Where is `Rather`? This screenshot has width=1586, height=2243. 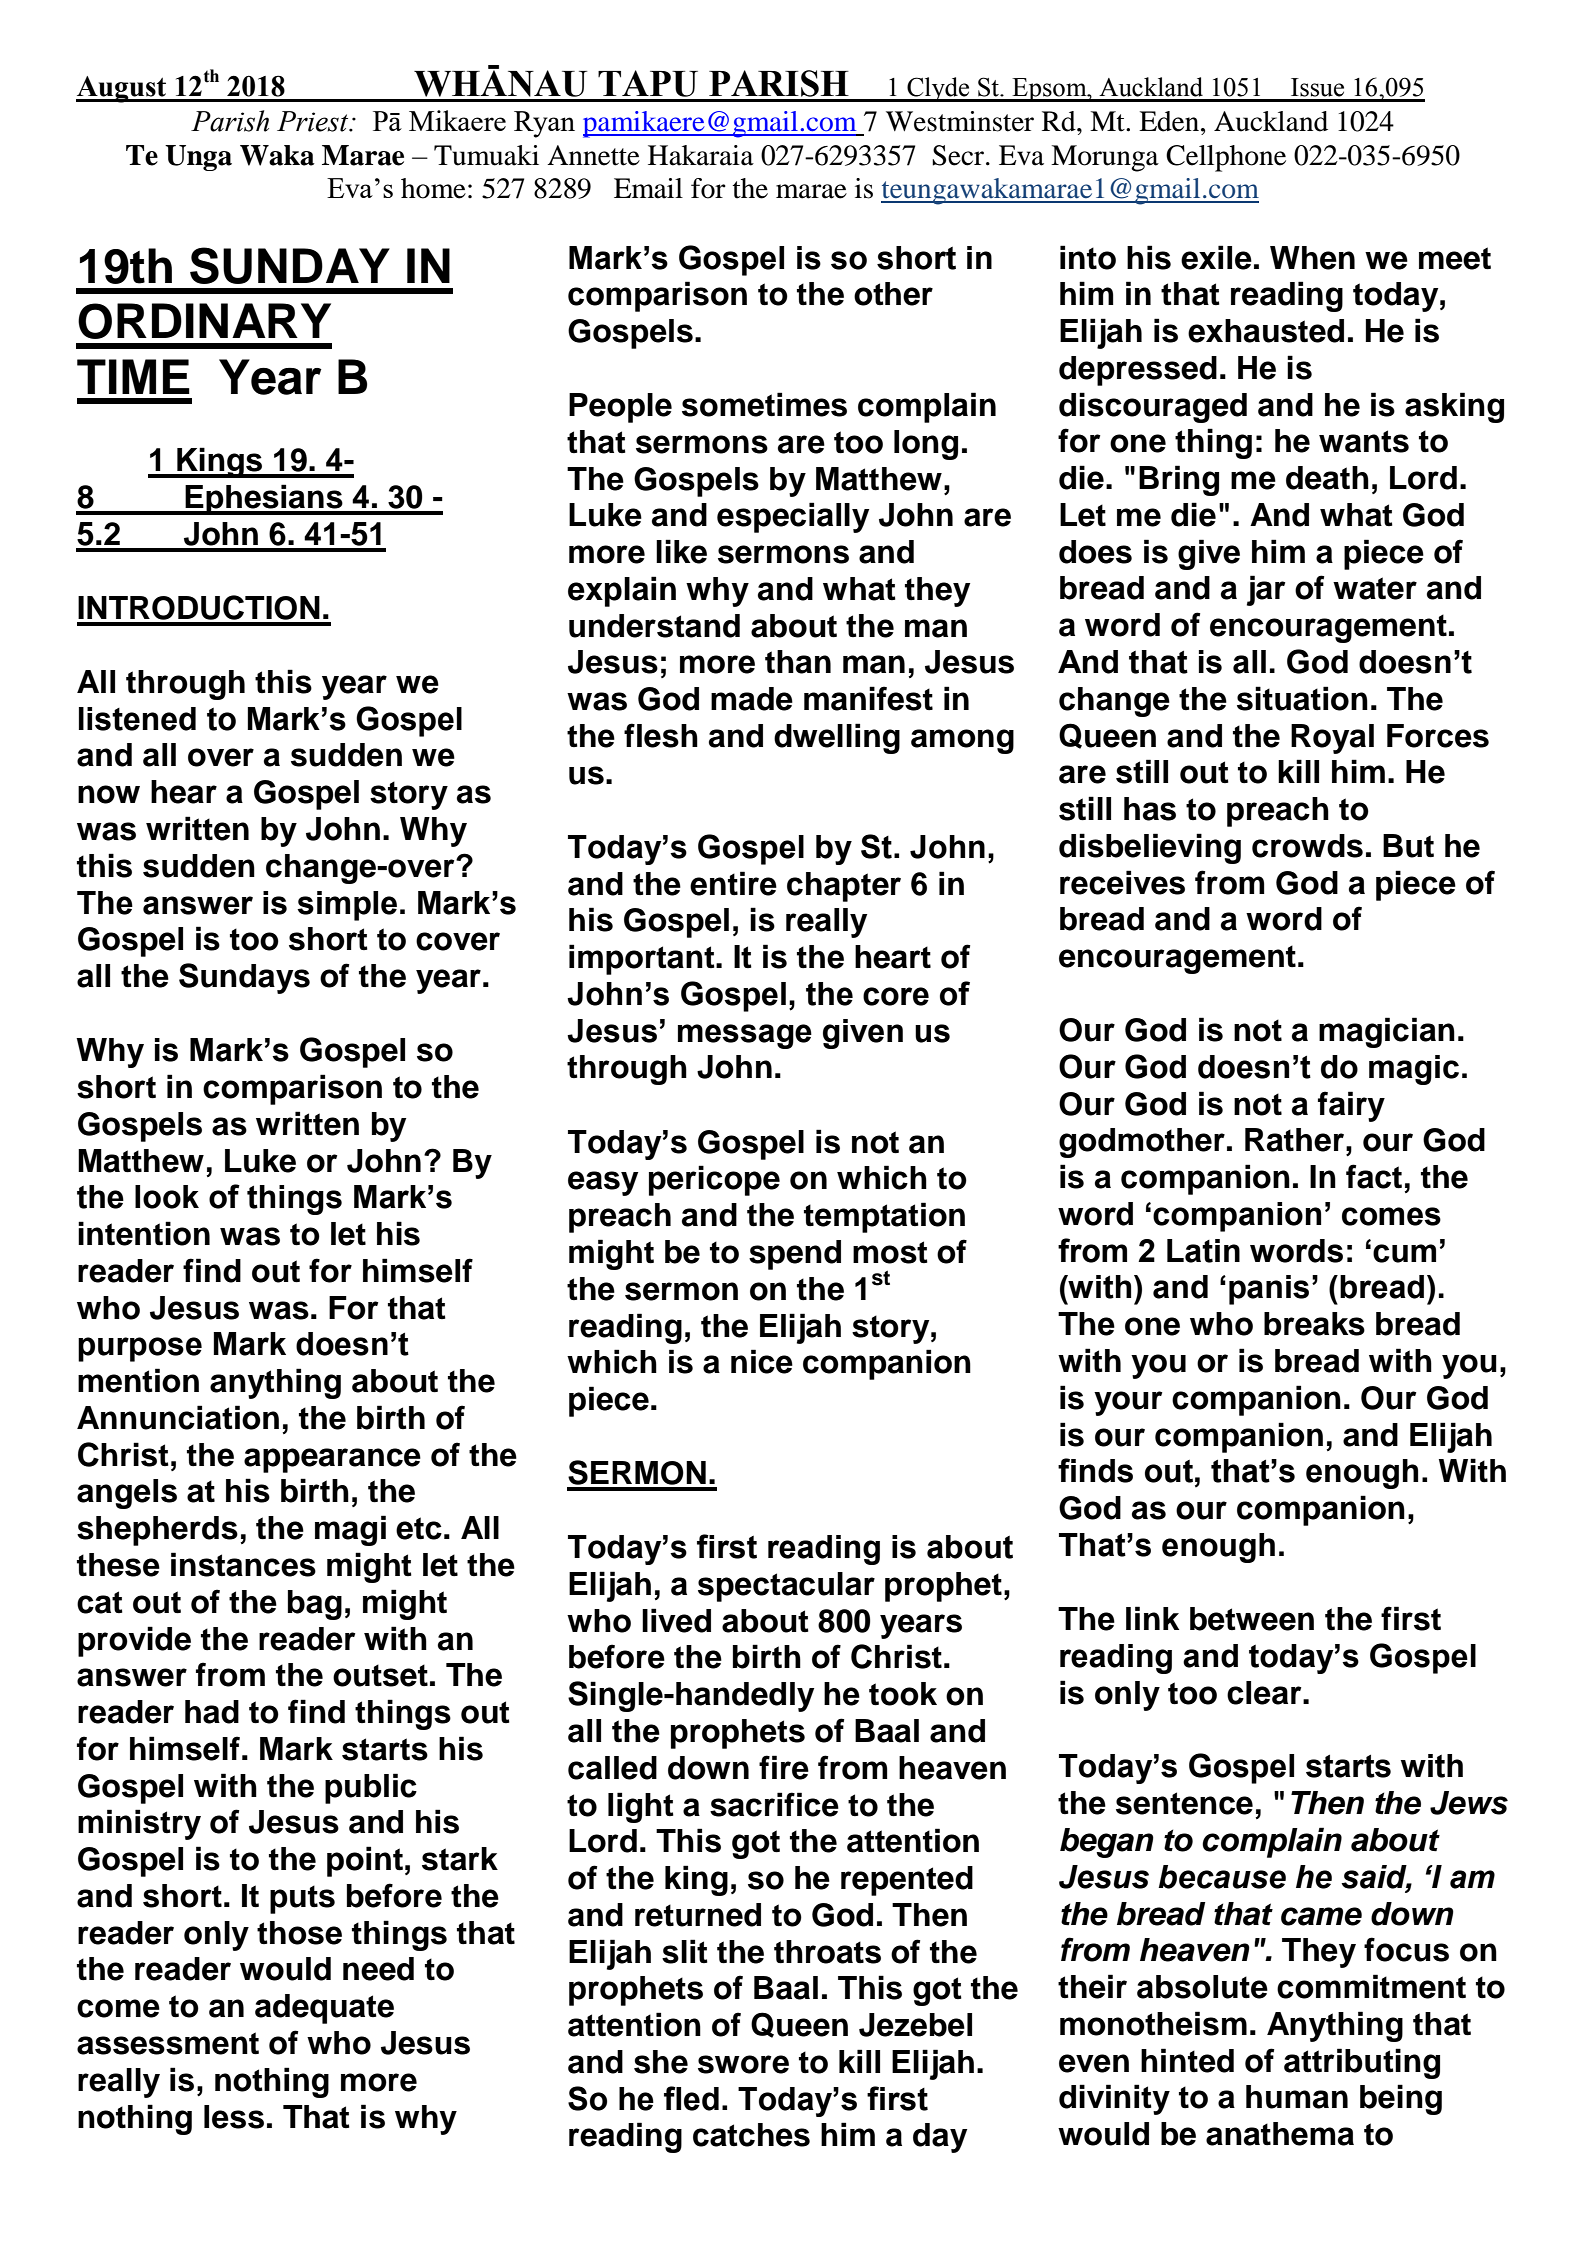 Rather is located at coordinates (1294, 1140).
